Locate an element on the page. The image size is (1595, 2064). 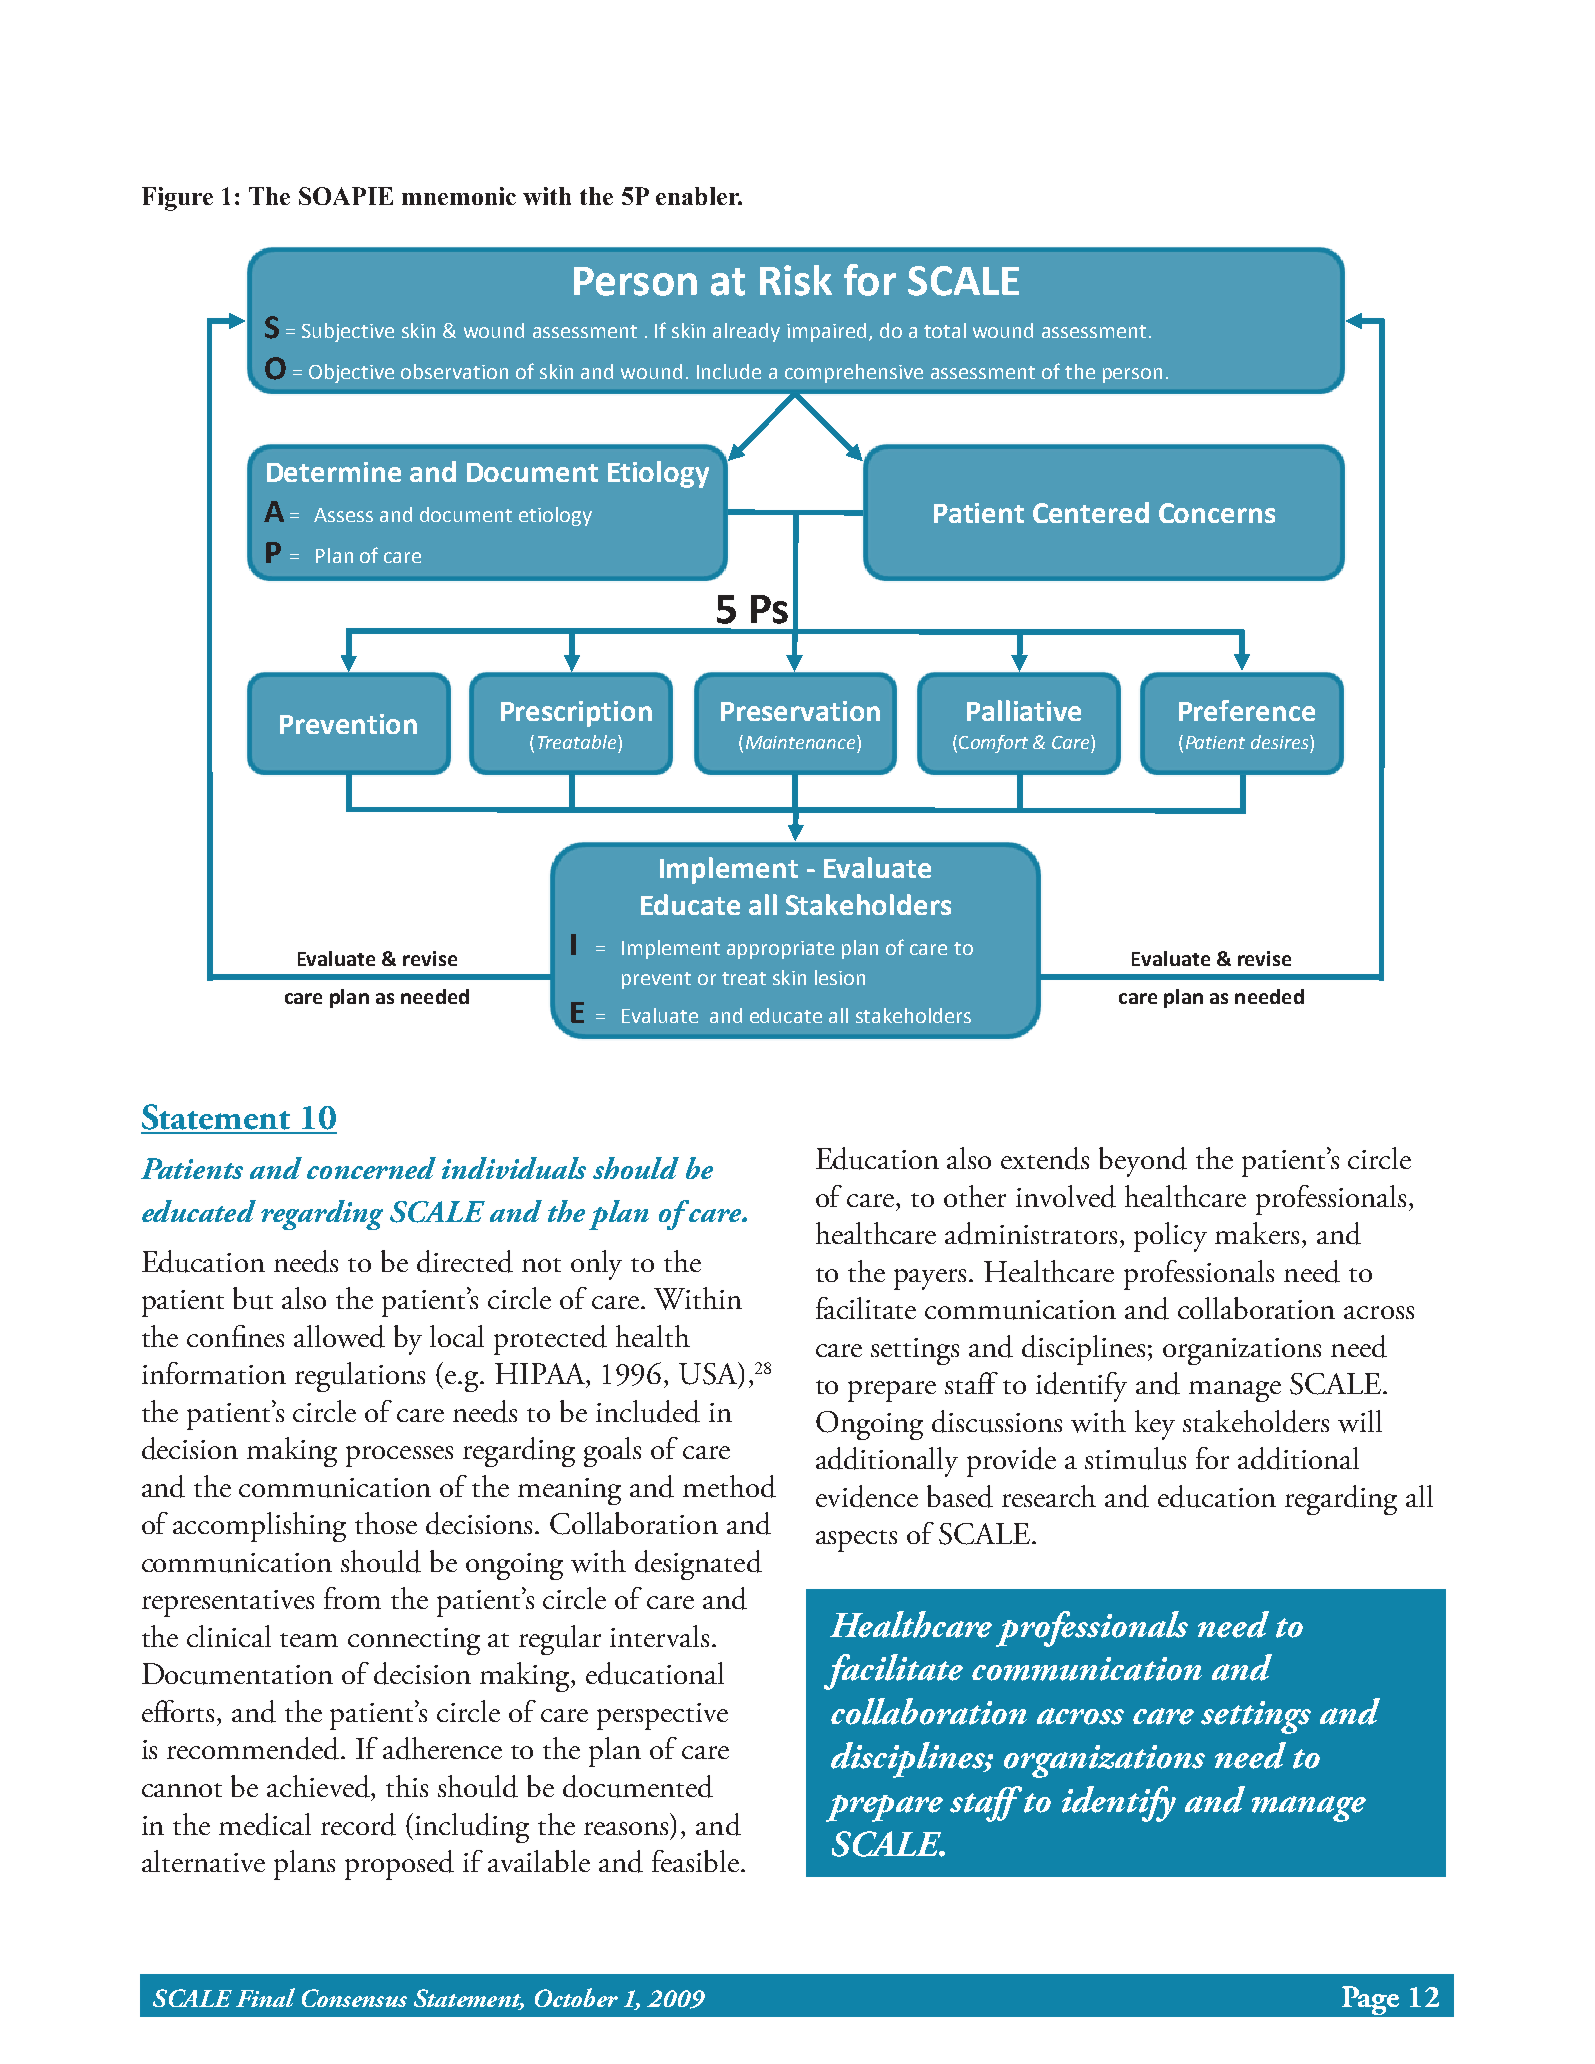
Risk is located at coordinates (796, 280).
